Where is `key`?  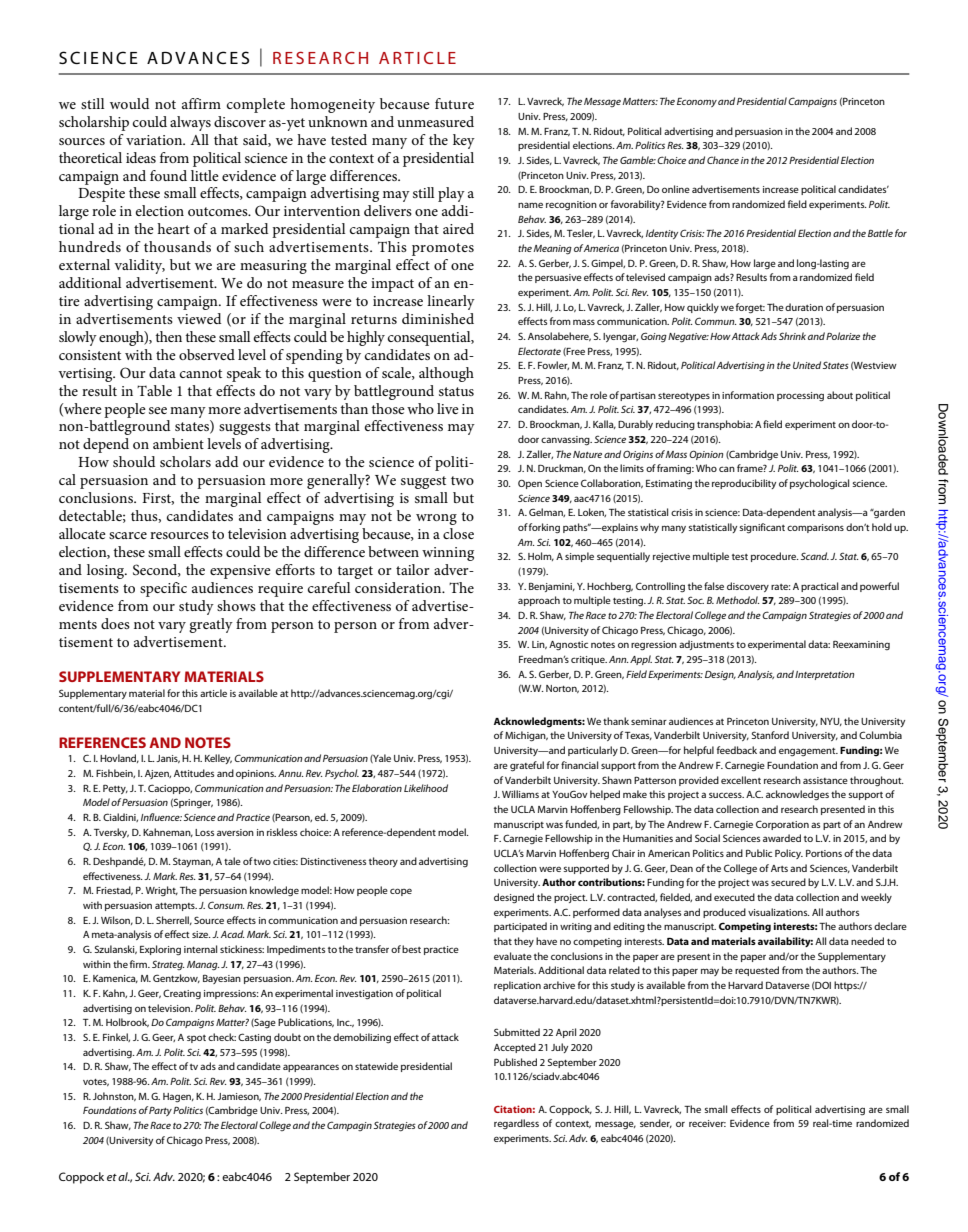
key is located at coordinates (464, 141).
